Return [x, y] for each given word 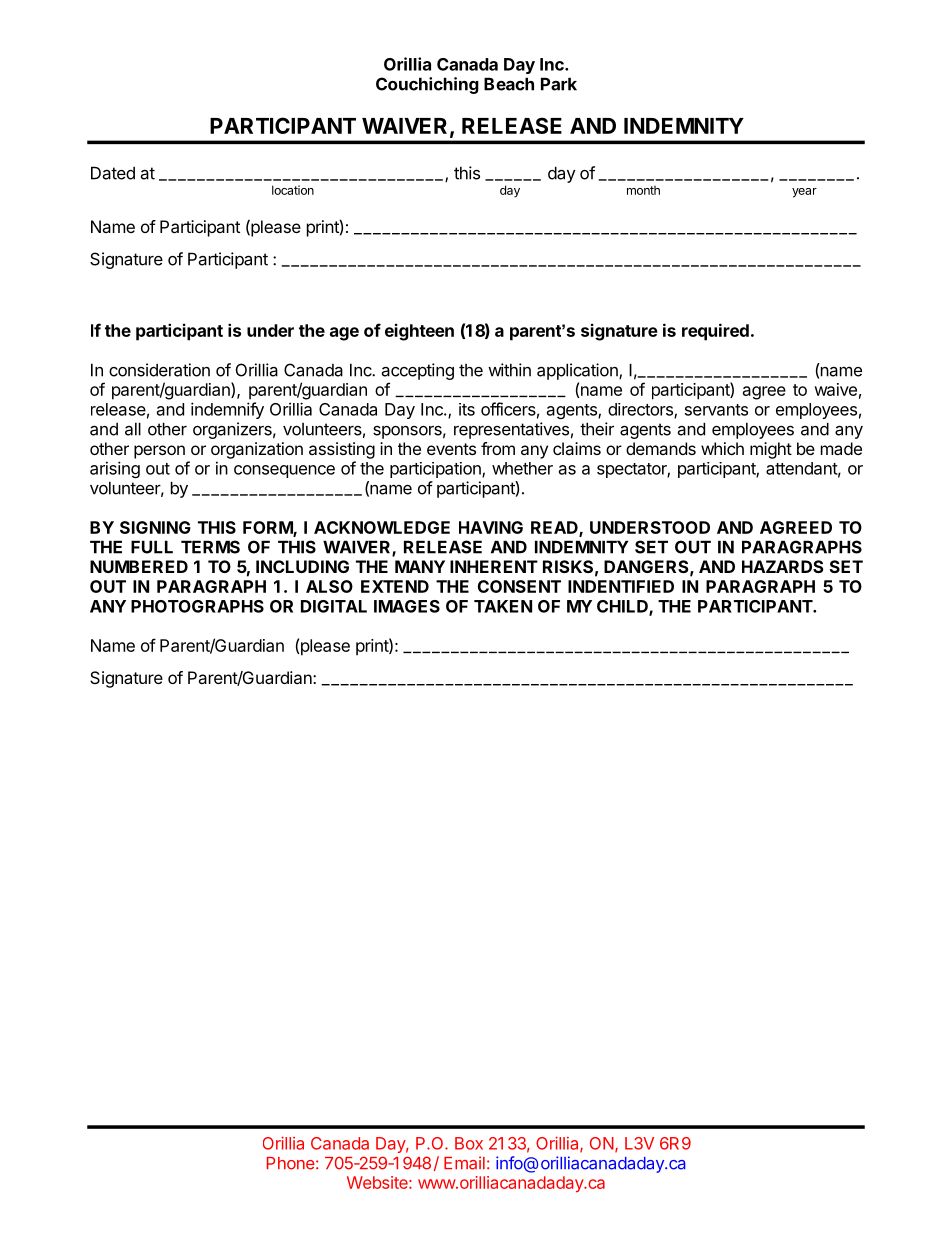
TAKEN [503, 606]
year [804, 193]
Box [469, 1143]
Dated [113, 173]
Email [464, 1163]
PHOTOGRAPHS [197, 606]
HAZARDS [783, 566]
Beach [509, 84]
